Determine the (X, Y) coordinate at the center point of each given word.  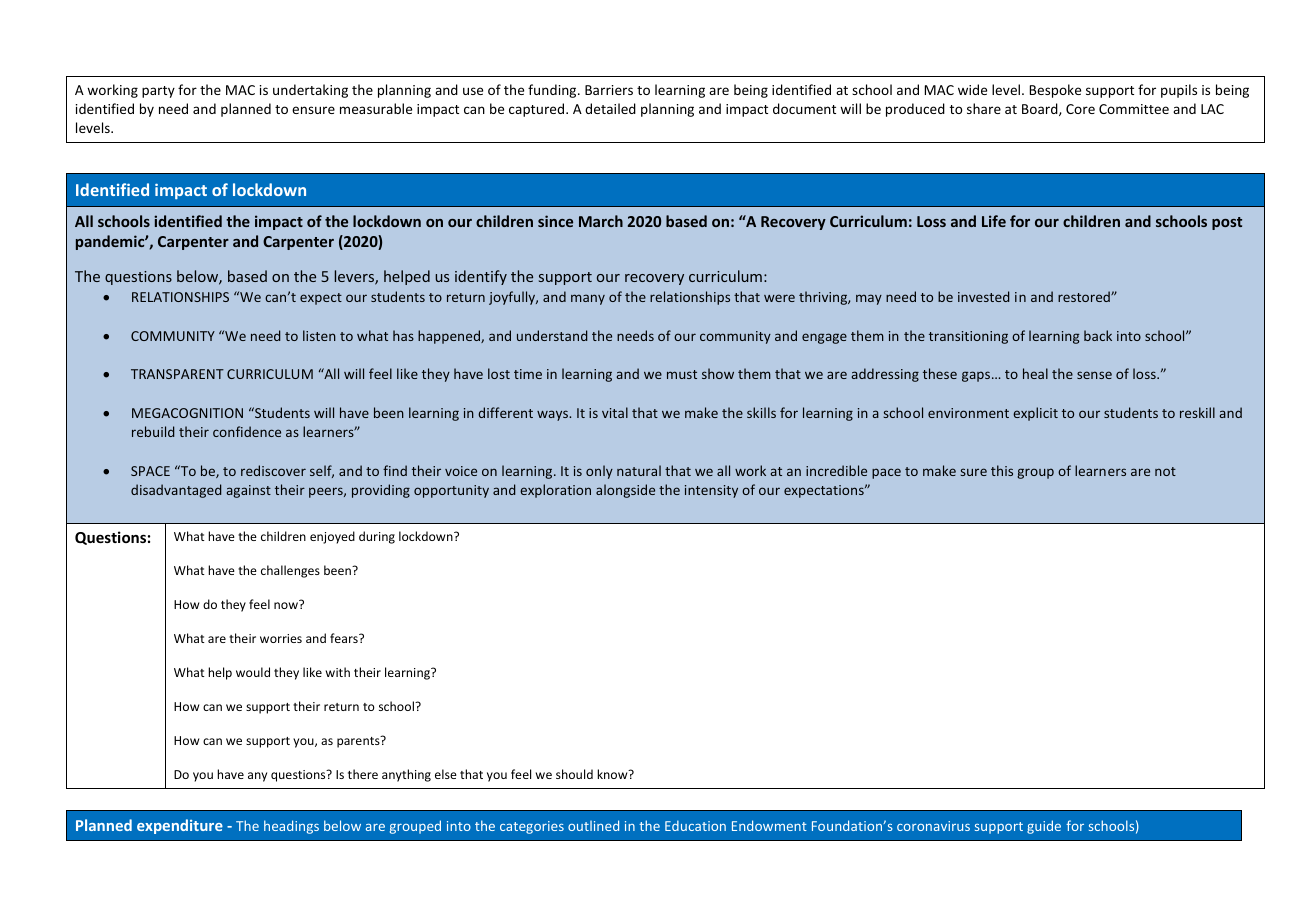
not (1165, 471)
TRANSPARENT (177, 374)
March (601, 221)
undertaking (310, 91)
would (253, 672)
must (682, 374)
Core (1080, 109)
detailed (610, 108)
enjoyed (332, 537)
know (613, 774)
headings (291, 827)
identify (481, 277)
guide (1044, 827)
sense (1094, 375)
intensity (711, 491)
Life (994, 221)
